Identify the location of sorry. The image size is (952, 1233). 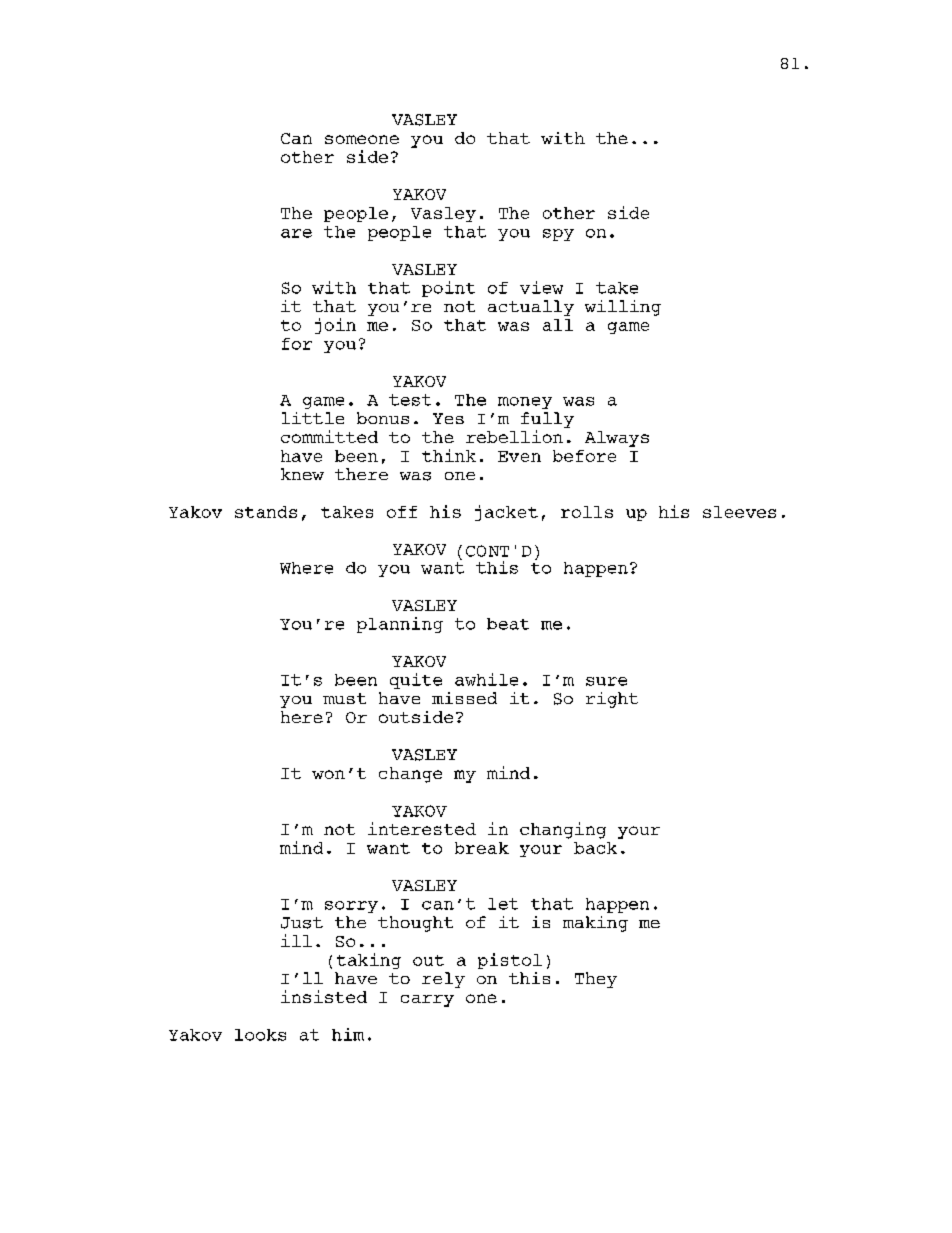
(351, 907).
